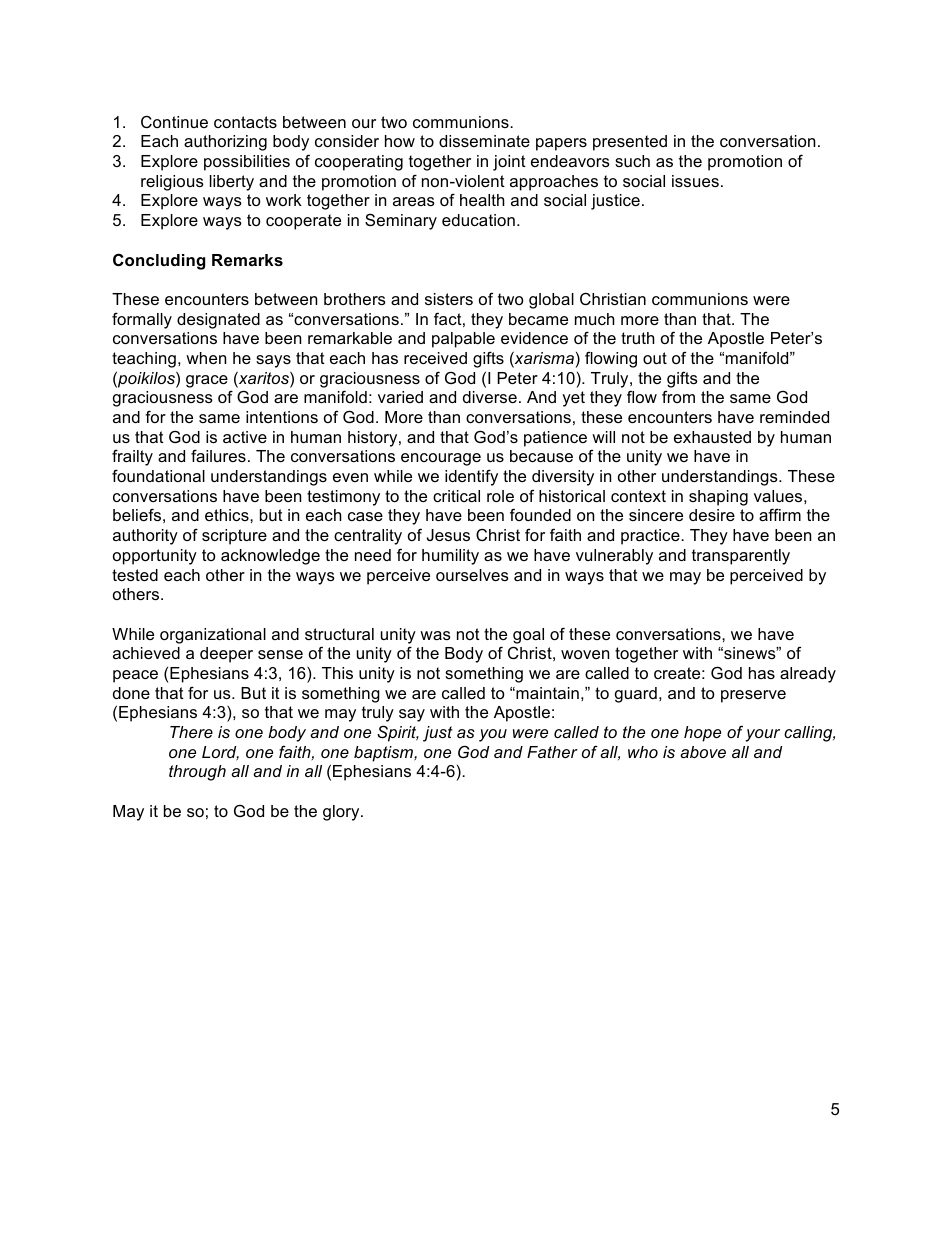  I want to click on transparently, so click(741, 557).
